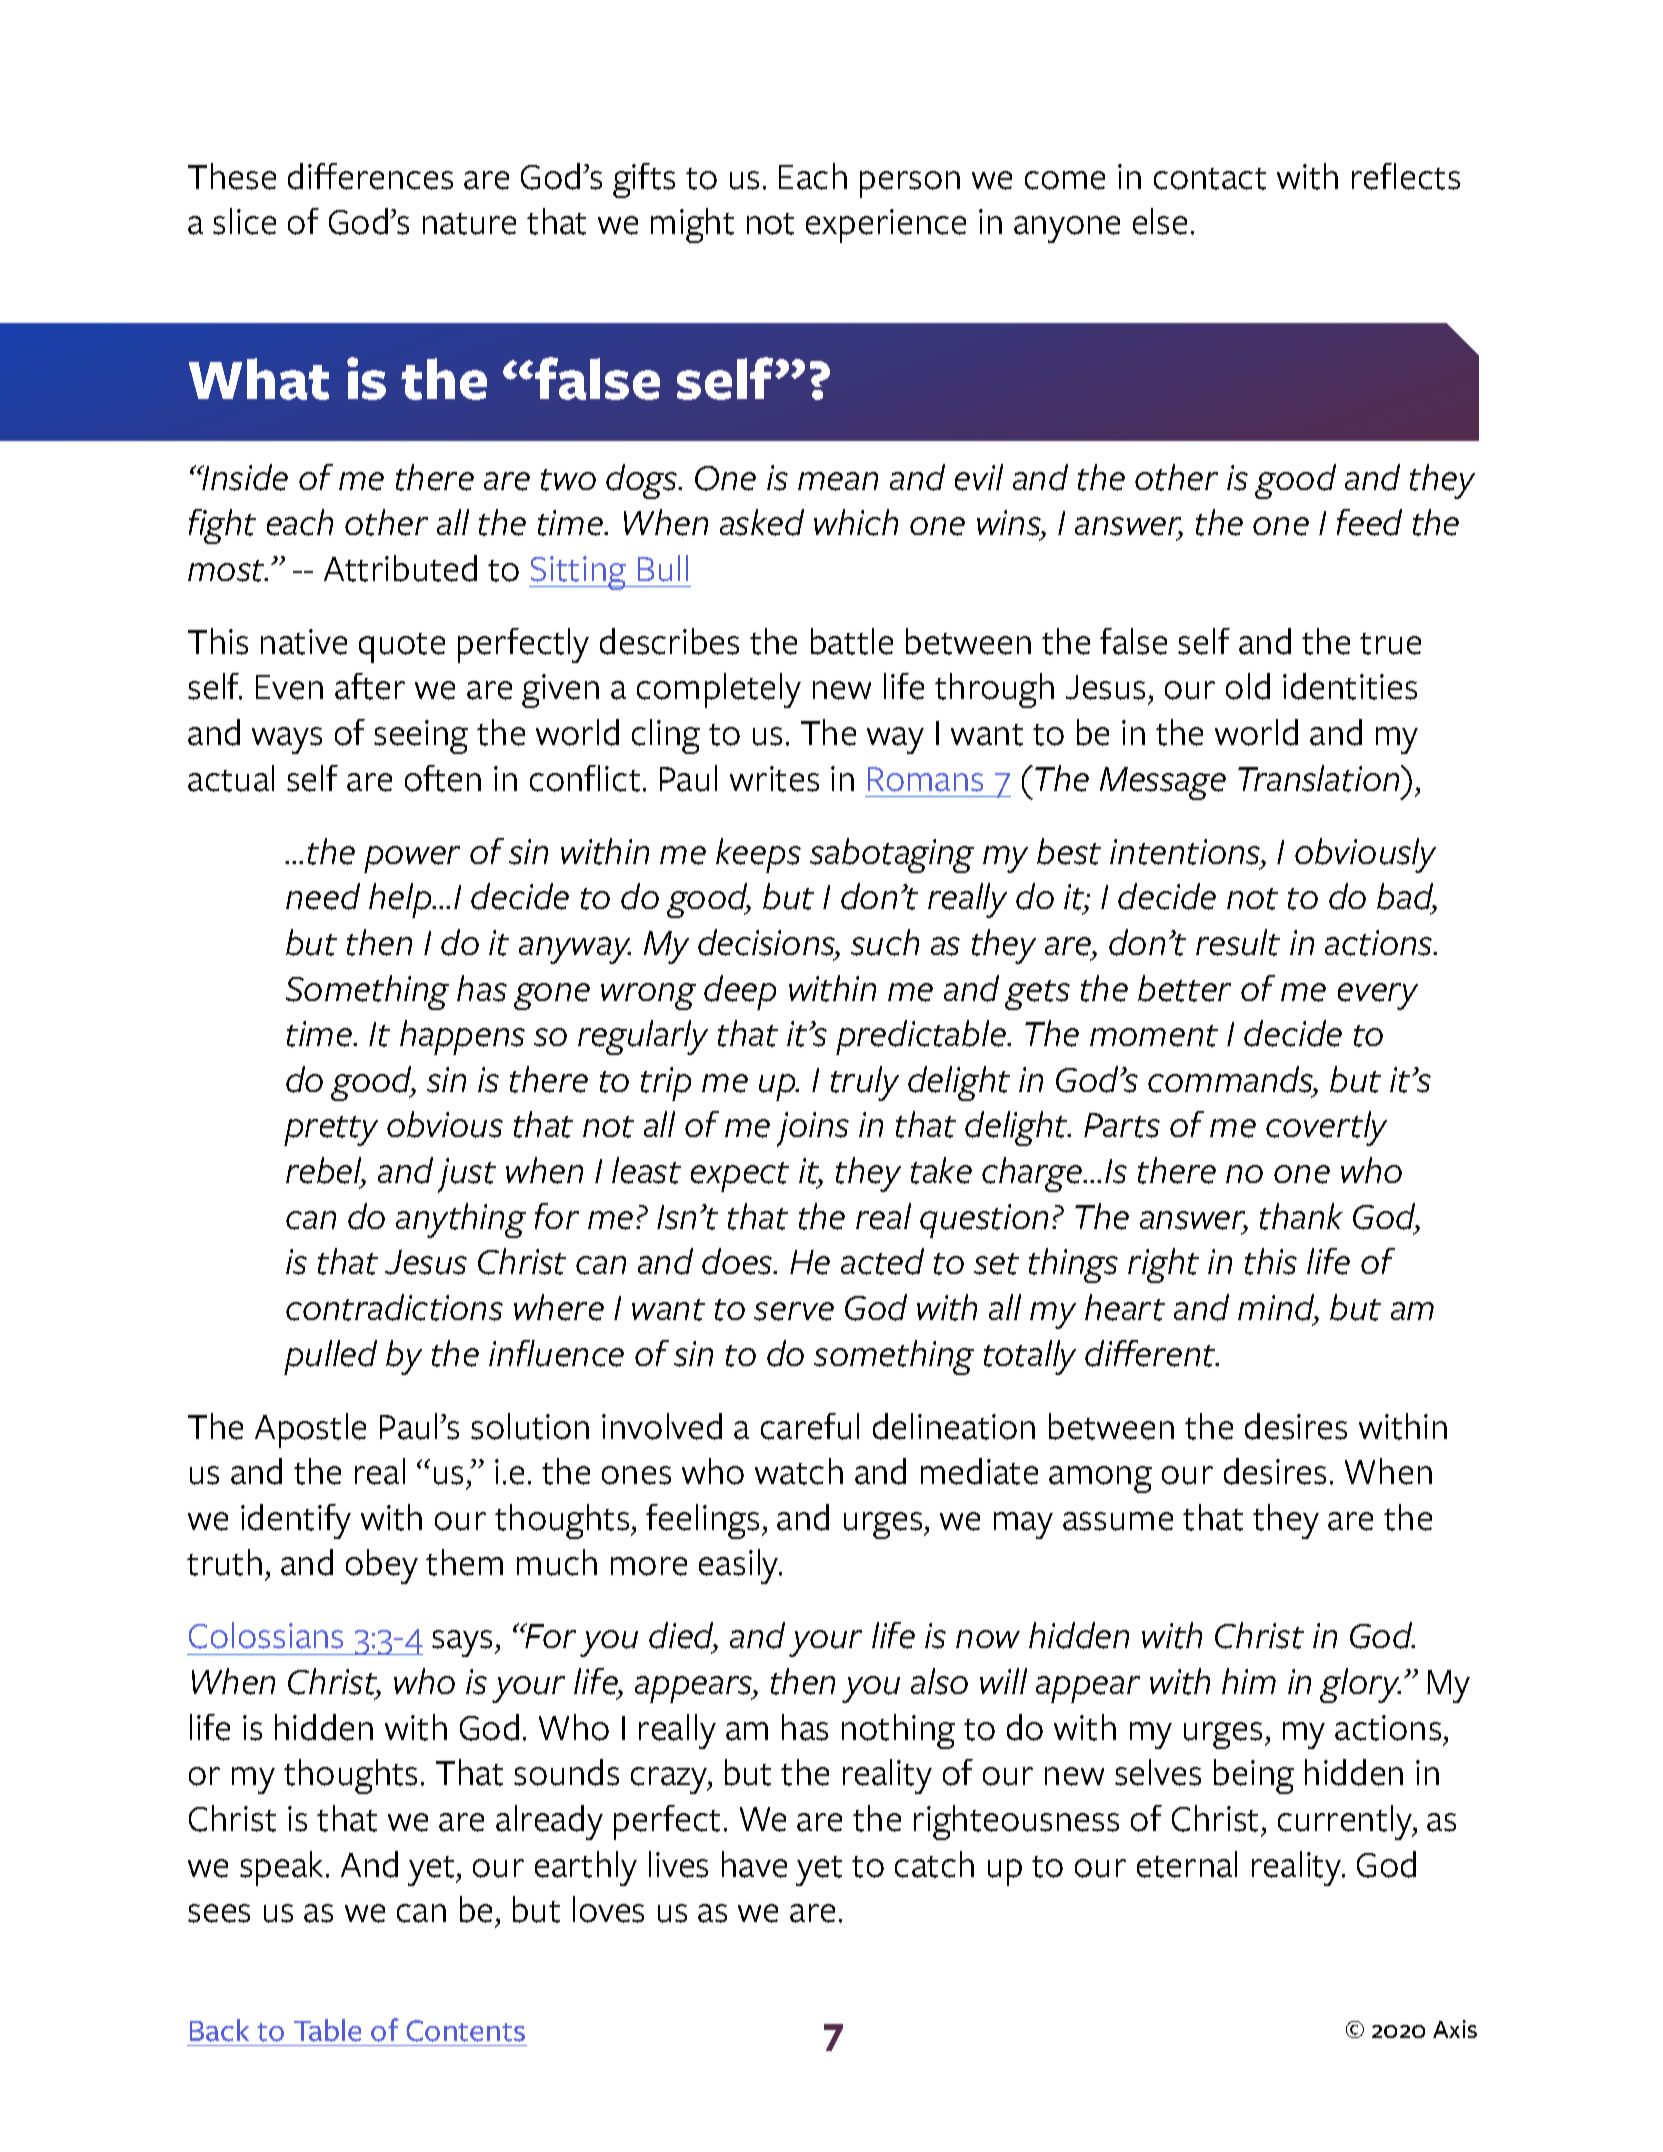 The height and width of the screenshot is (2152, 1663). I want to click on power, so click(412, 859).
